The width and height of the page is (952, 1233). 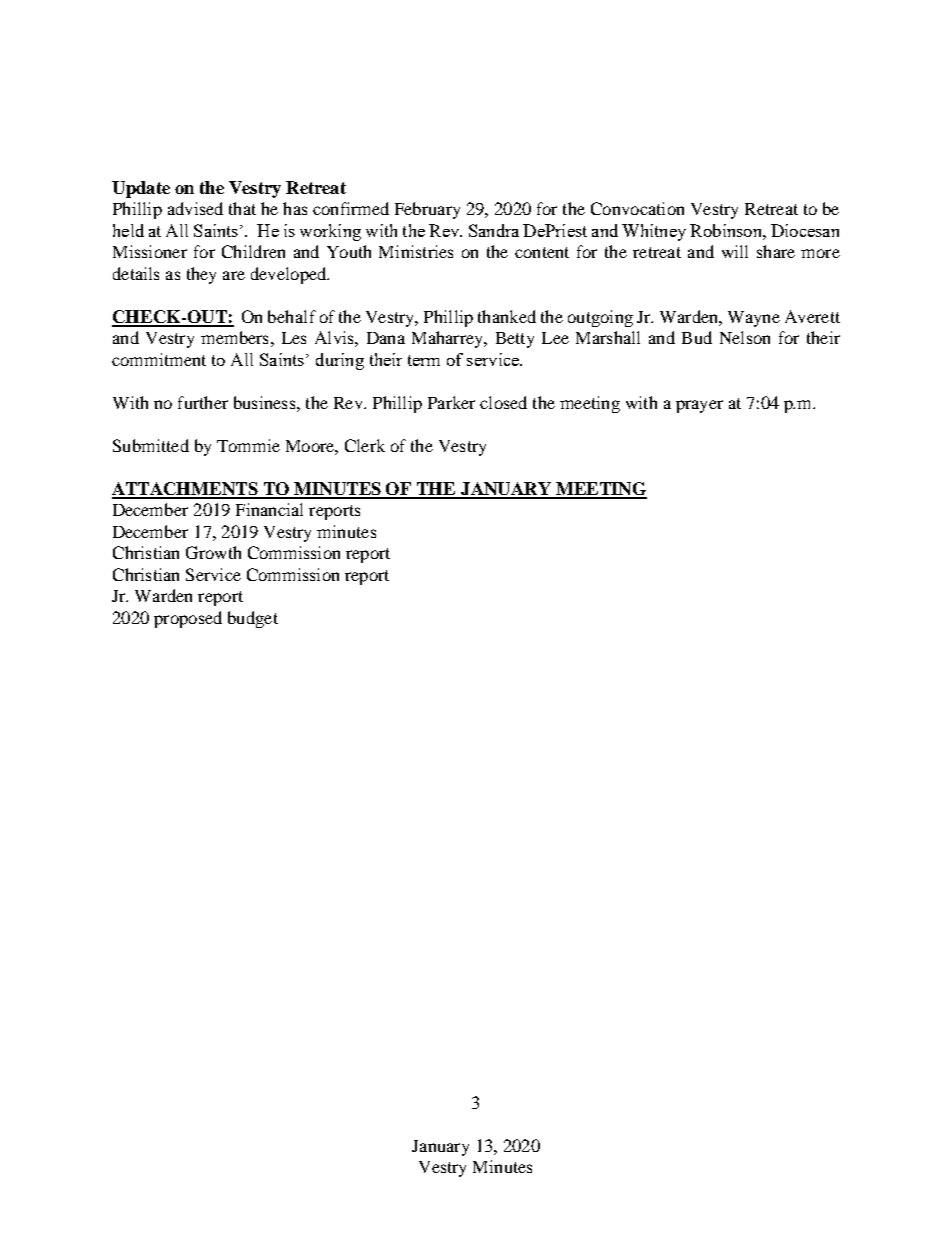 I want to click on proposed, so click(x=188, y=619).
